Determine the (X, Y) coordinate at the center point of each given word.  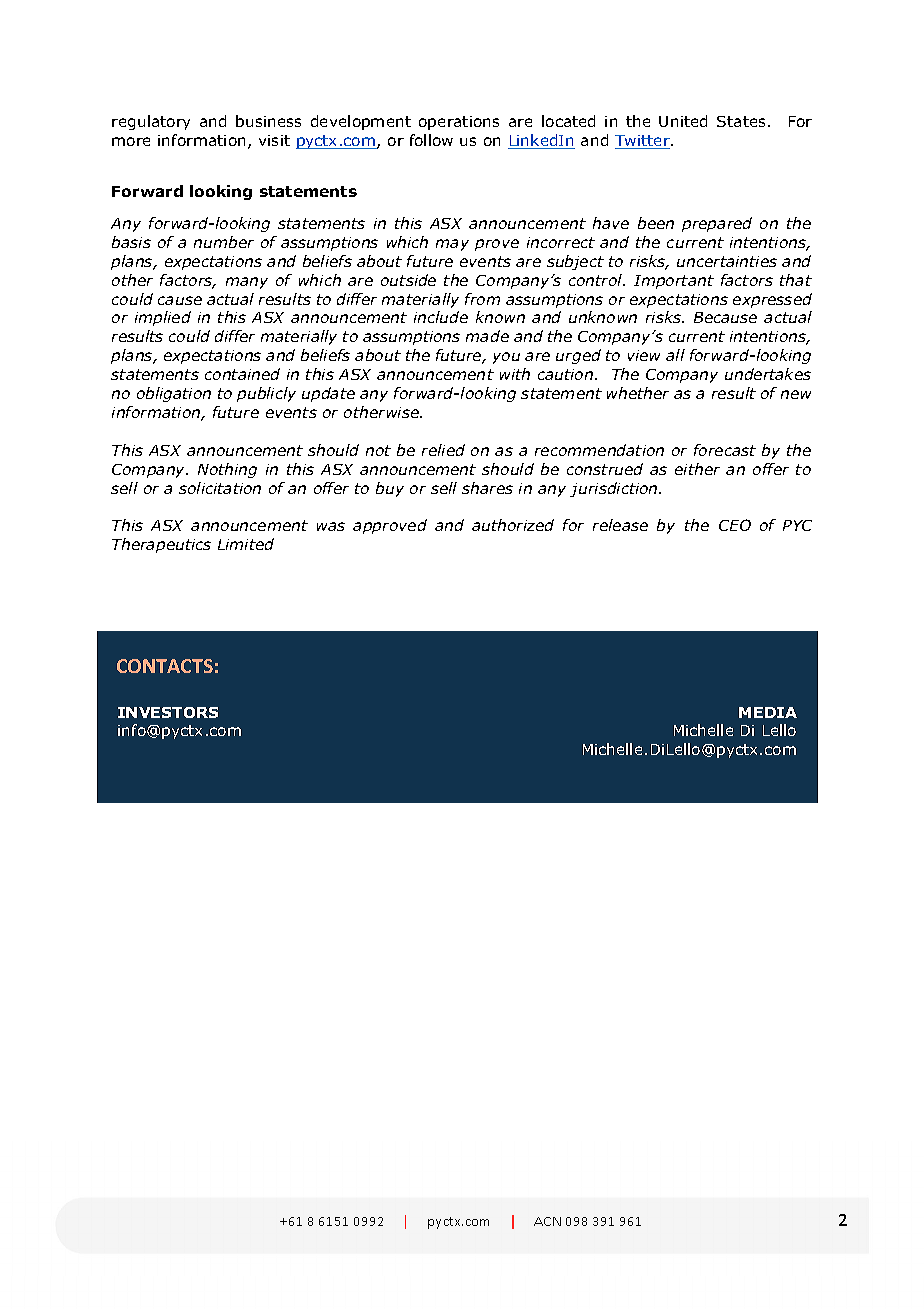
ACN (547, 1221)
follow (431, 140)
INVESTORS (168, 712)
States (741, 121)
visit (274, 140)
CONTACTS (165, 666)
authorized (513, 525)
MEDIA (768, 712)
